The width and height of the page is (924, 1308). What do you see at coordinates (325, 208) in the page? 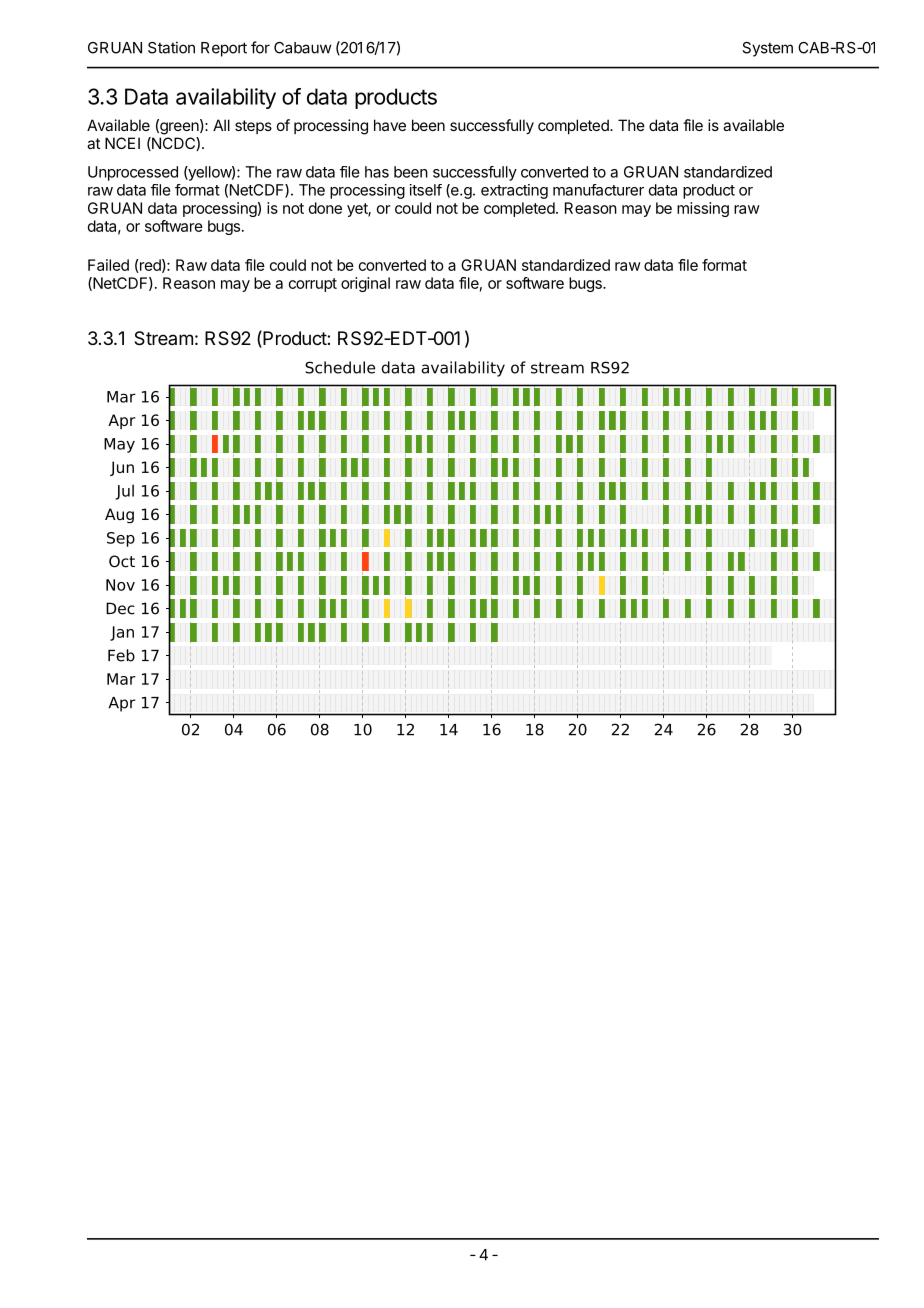
I see `done` at bounding box center [325, 208].
